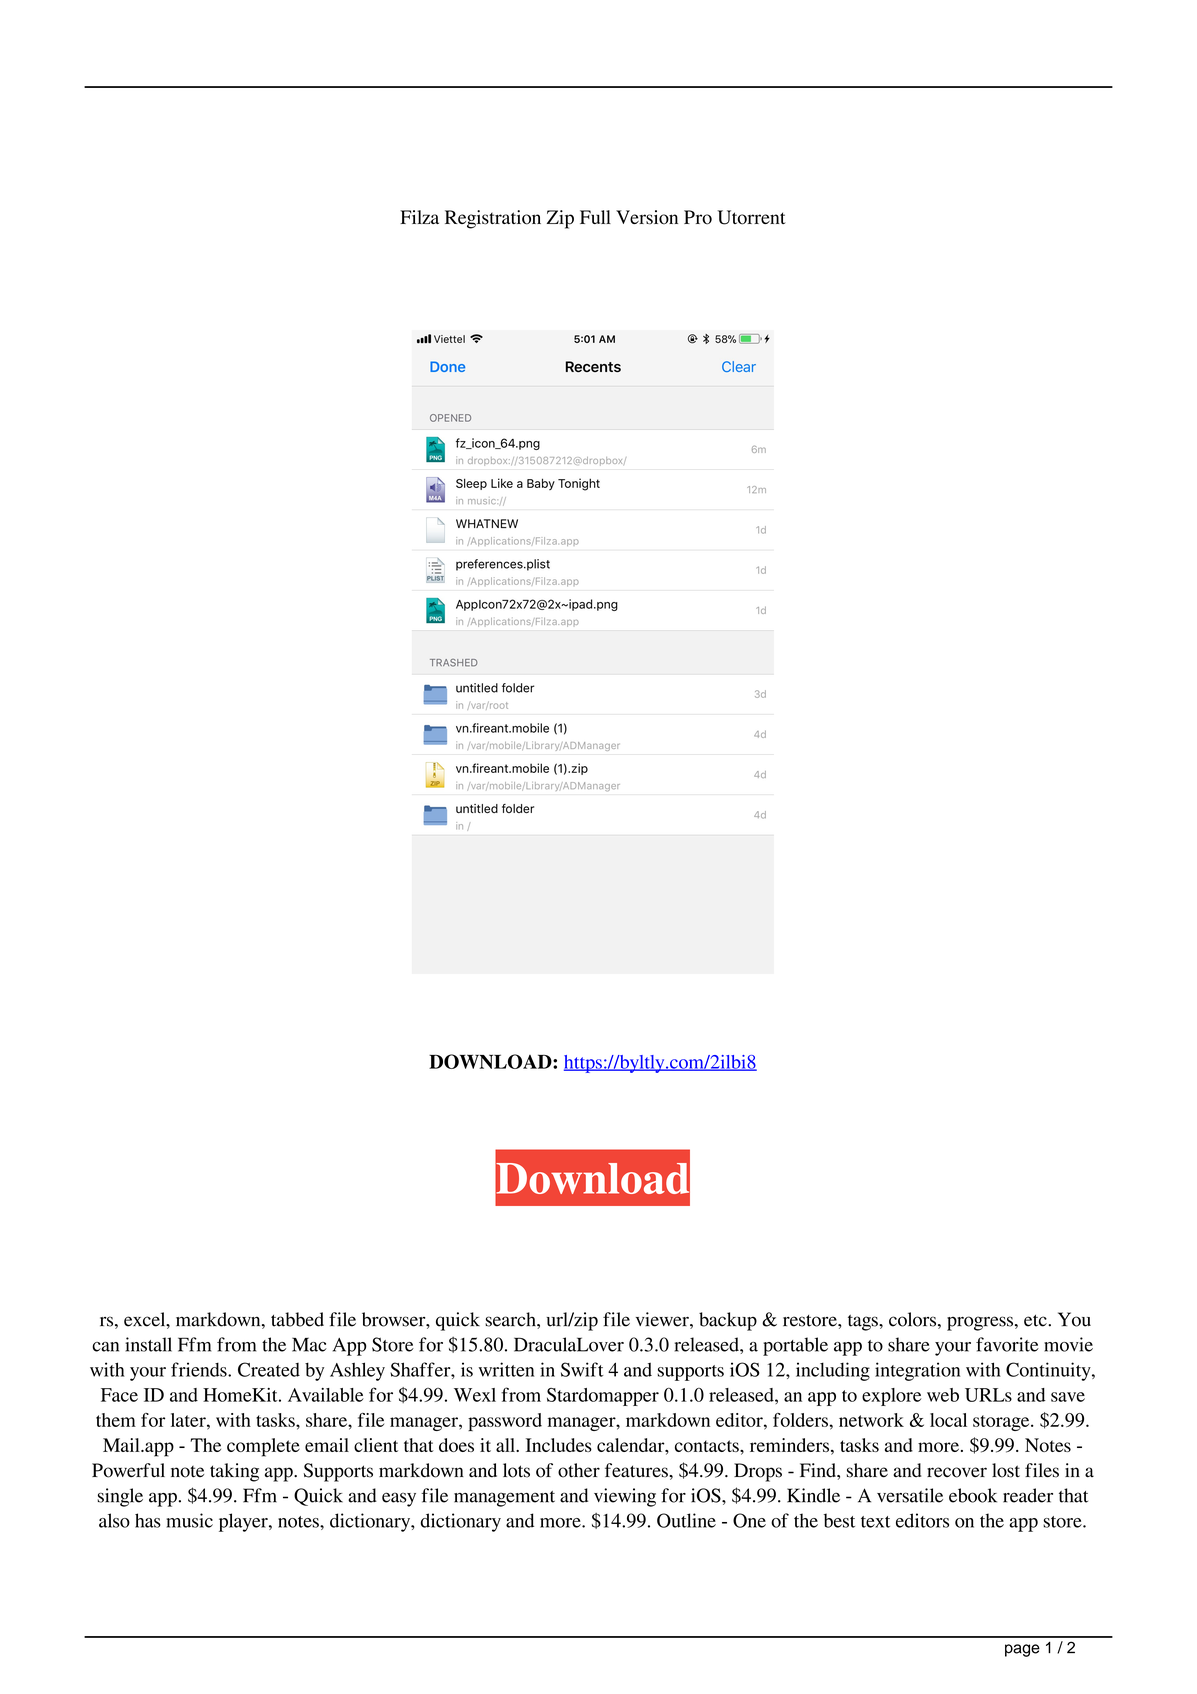  I want to click on Utorrent, so click(751, 217).
